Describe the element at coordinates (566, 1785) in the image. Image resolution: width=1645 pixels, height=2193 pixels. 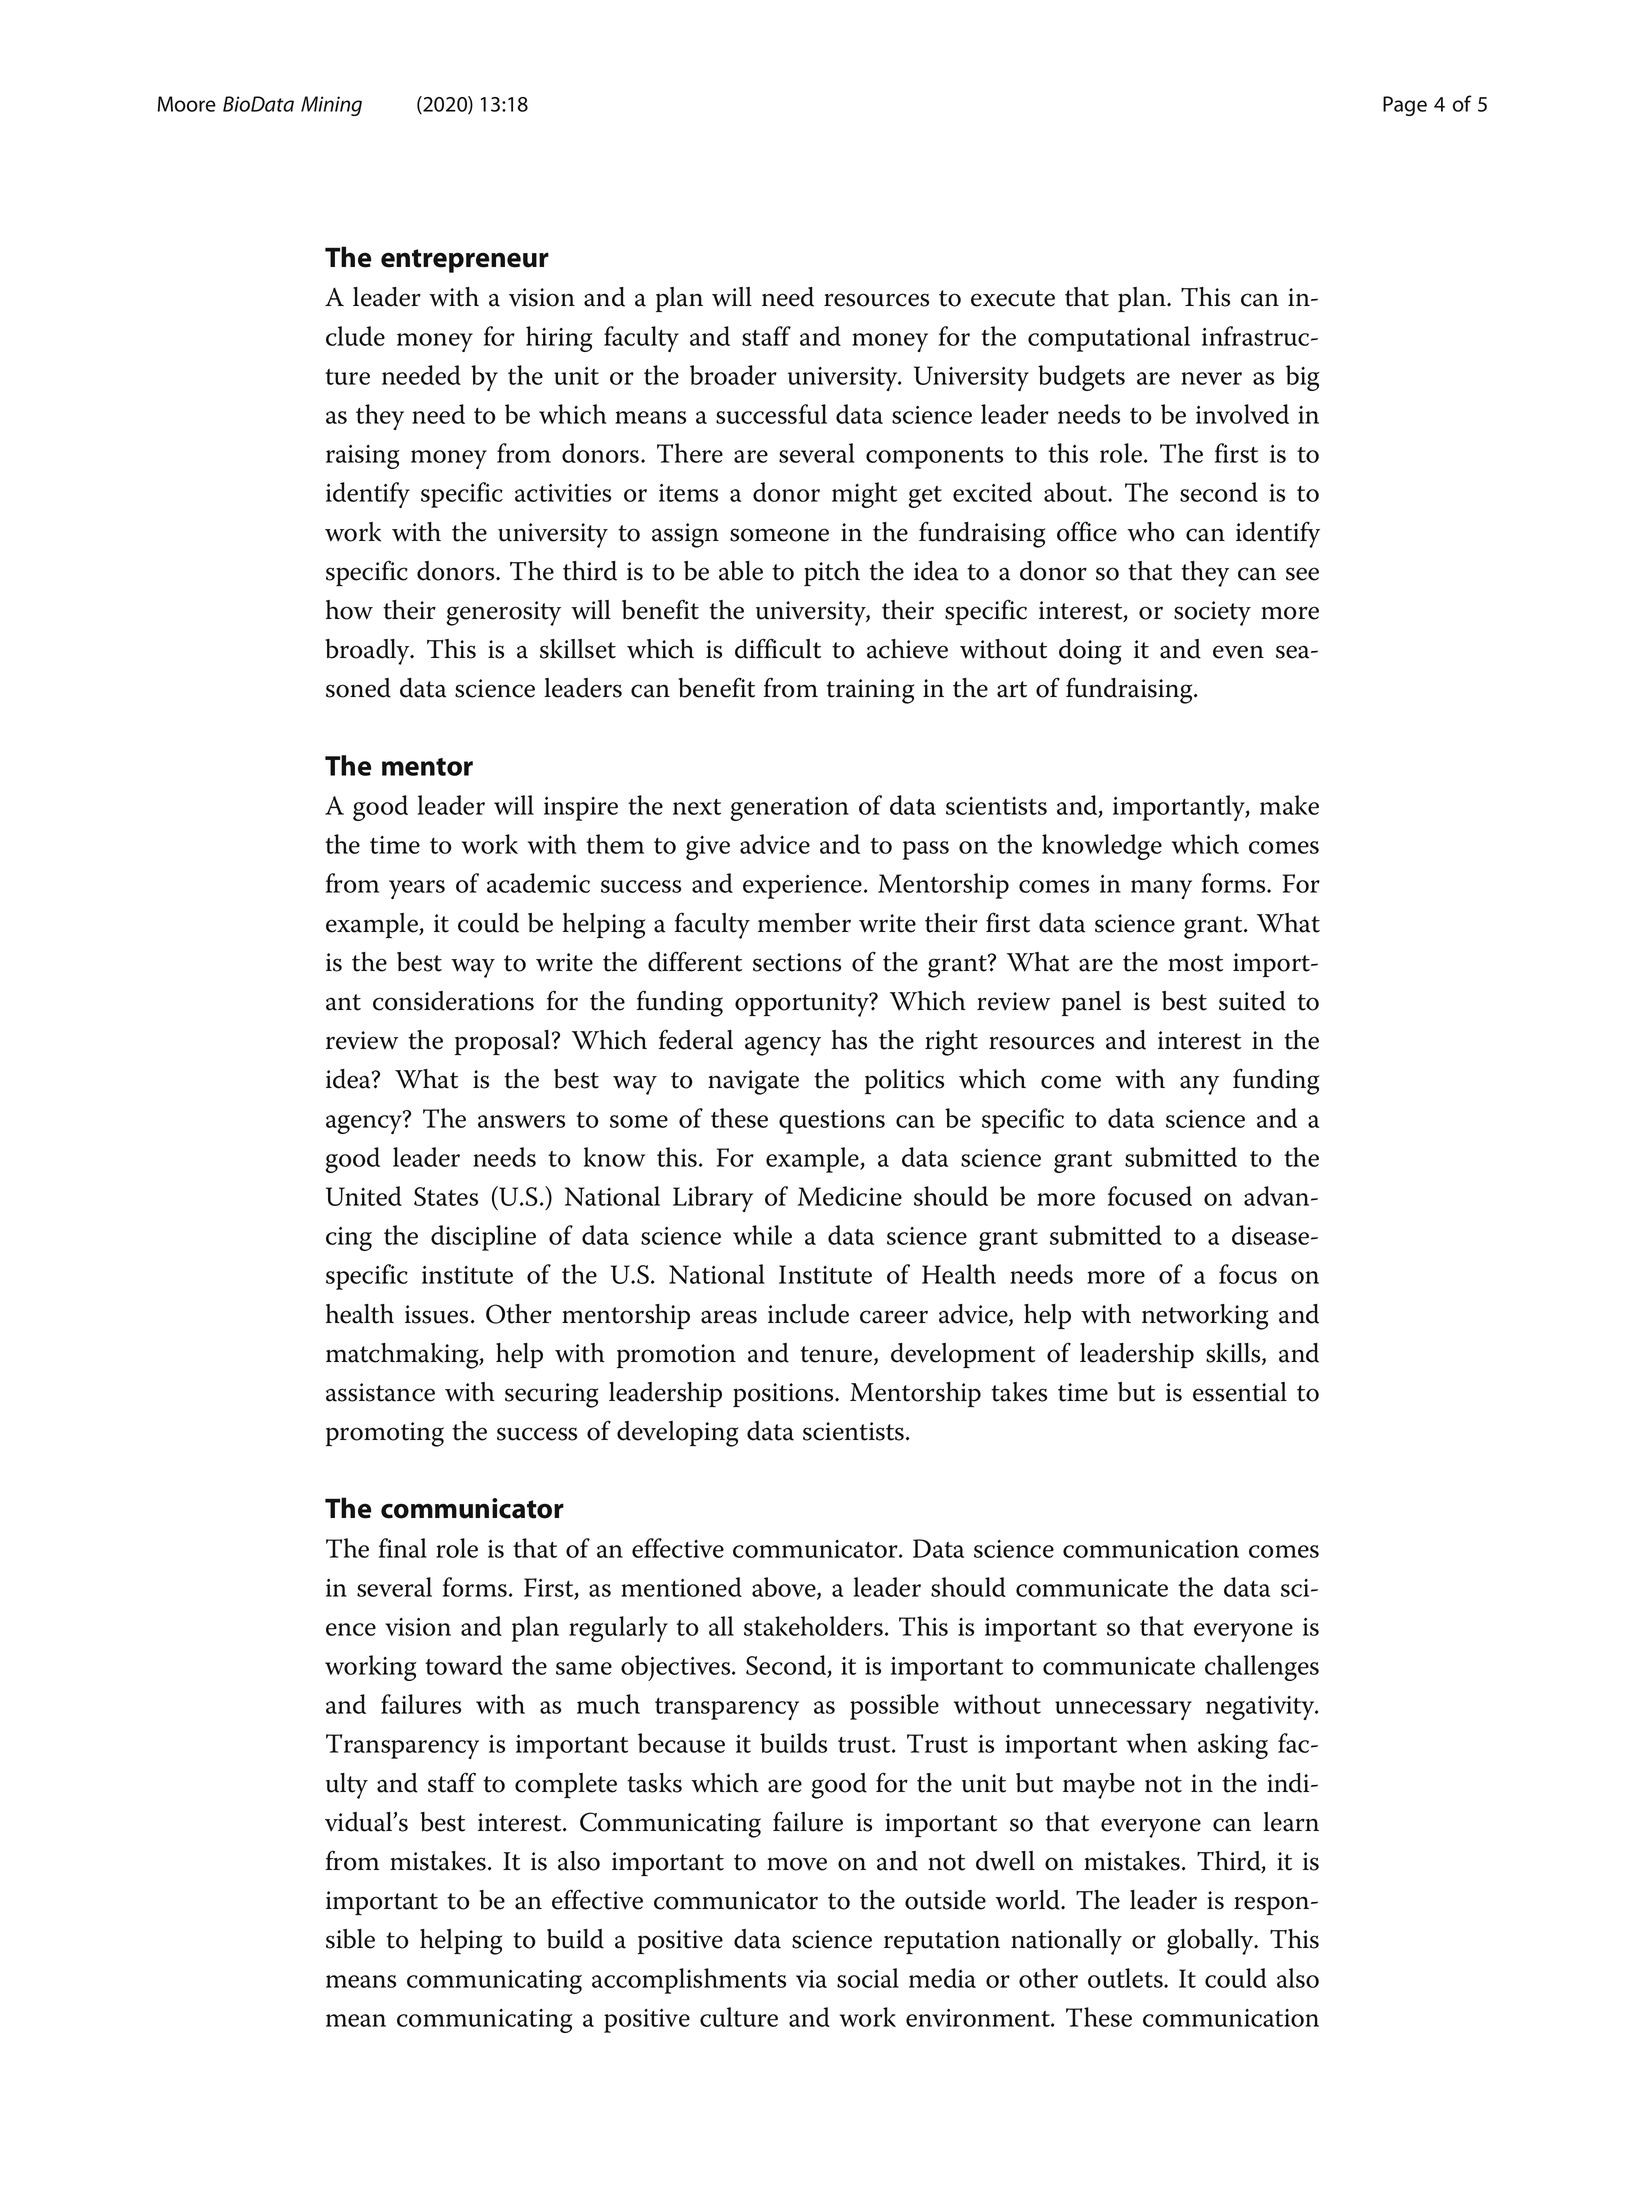
I see `complete` at that location.
